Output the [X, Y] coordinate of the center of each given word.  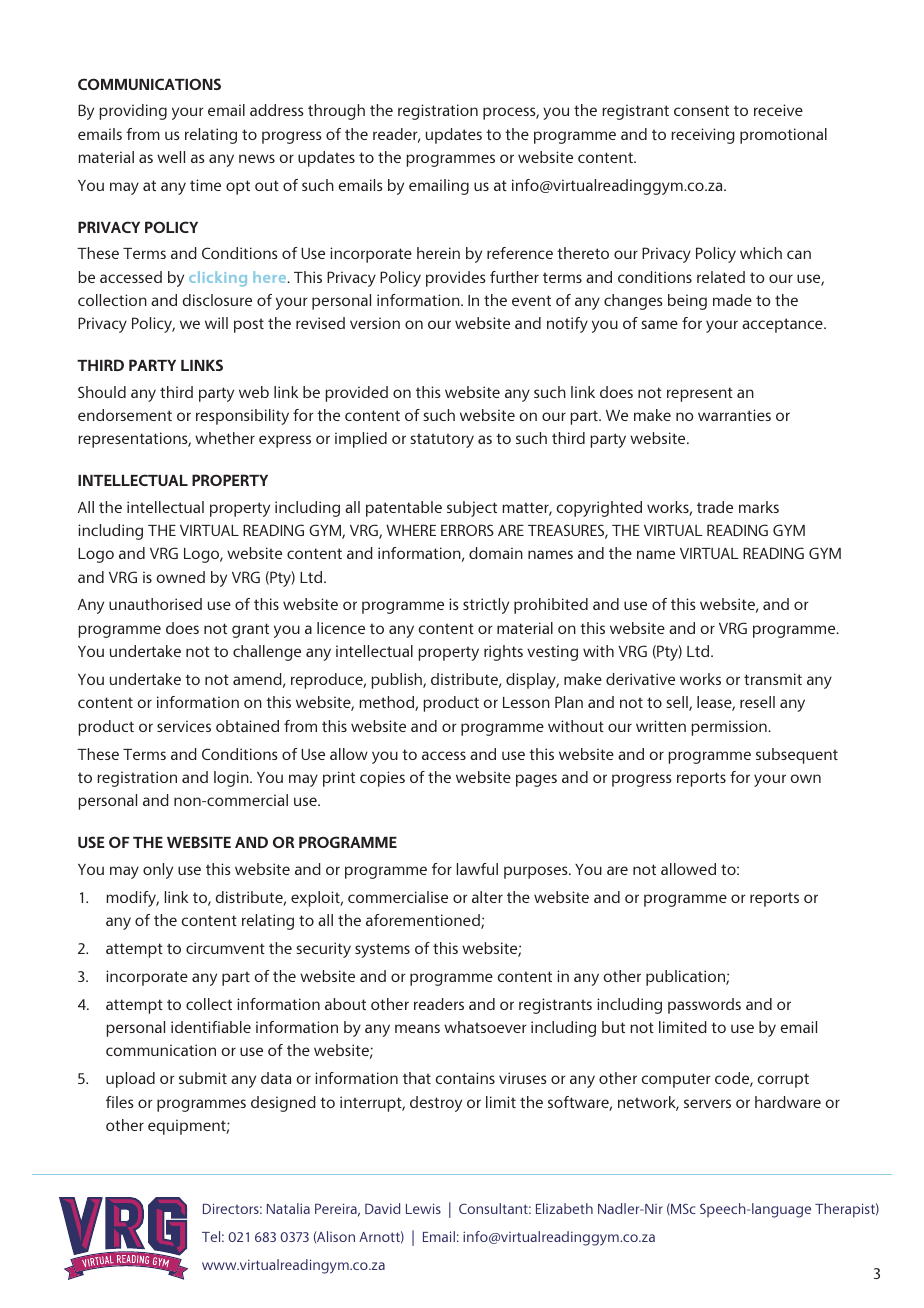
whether [225, 438]
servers [707, 1103]
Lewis [423, 1208]
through [336, 112]
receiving [703, 136]
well [171, 157]
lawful [477, 869]
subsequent [797, 756]
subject [472, 509]
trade [715, 507]
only [158, 871]
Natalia [288, 1208]
